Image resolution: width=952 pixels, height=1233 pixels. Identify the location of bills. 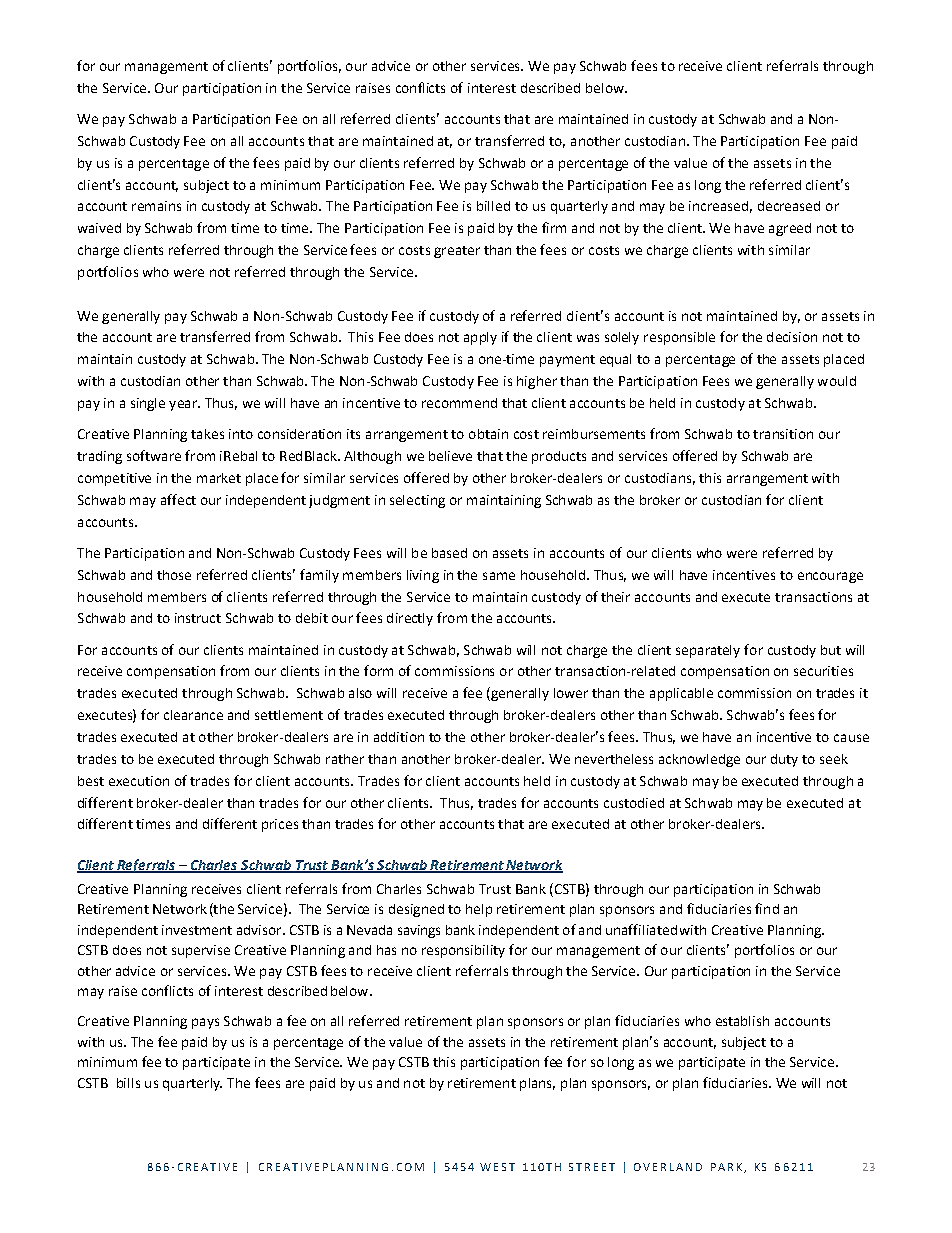
(128, 1083).
